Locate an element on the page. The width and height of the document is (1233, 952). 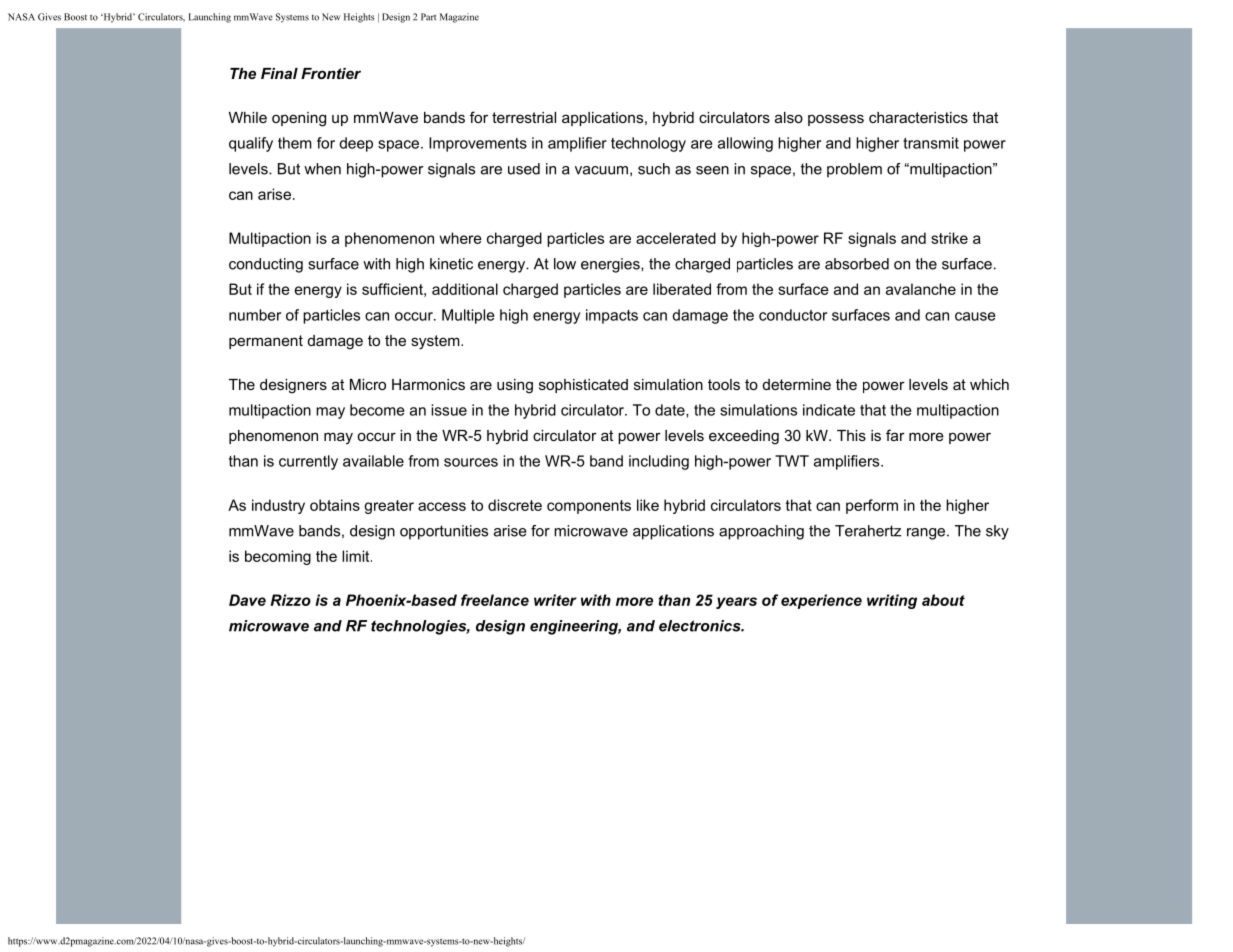
Rizzo is located at coordinates (291, 600).
